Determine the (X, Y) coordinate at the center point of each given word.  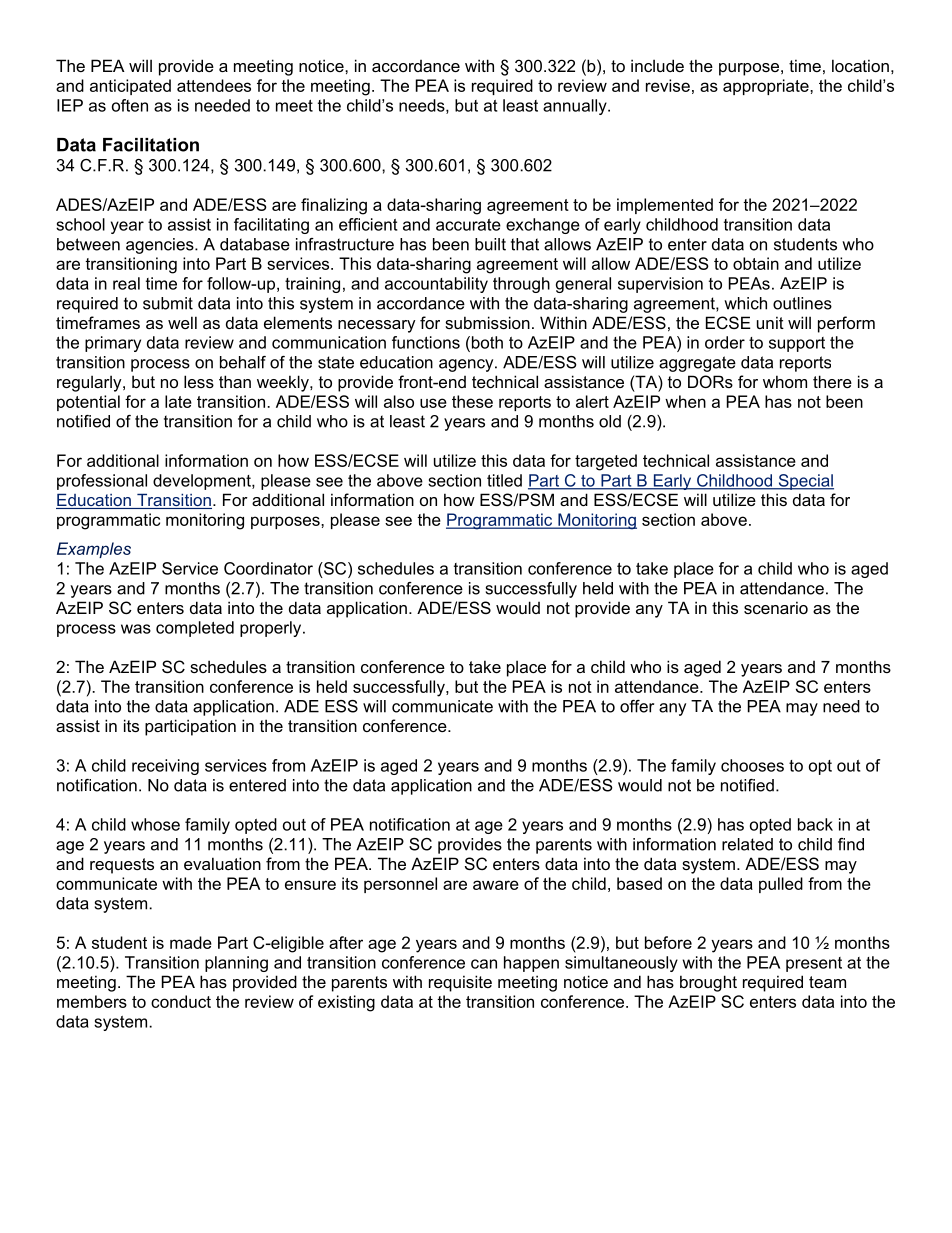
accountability (436, 285)
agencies (161, 246)
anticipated (130, 87)
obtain (756, 263)
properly (272, 629)
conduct (181, 1001)
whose (155, 824)
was (136, 629)
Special (805, 482)
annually (576, 107)
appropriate (767, 87)
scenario (776, 607)
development (203, 482)
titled (504, 480)
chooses (752, 765)
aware (496, 885)
